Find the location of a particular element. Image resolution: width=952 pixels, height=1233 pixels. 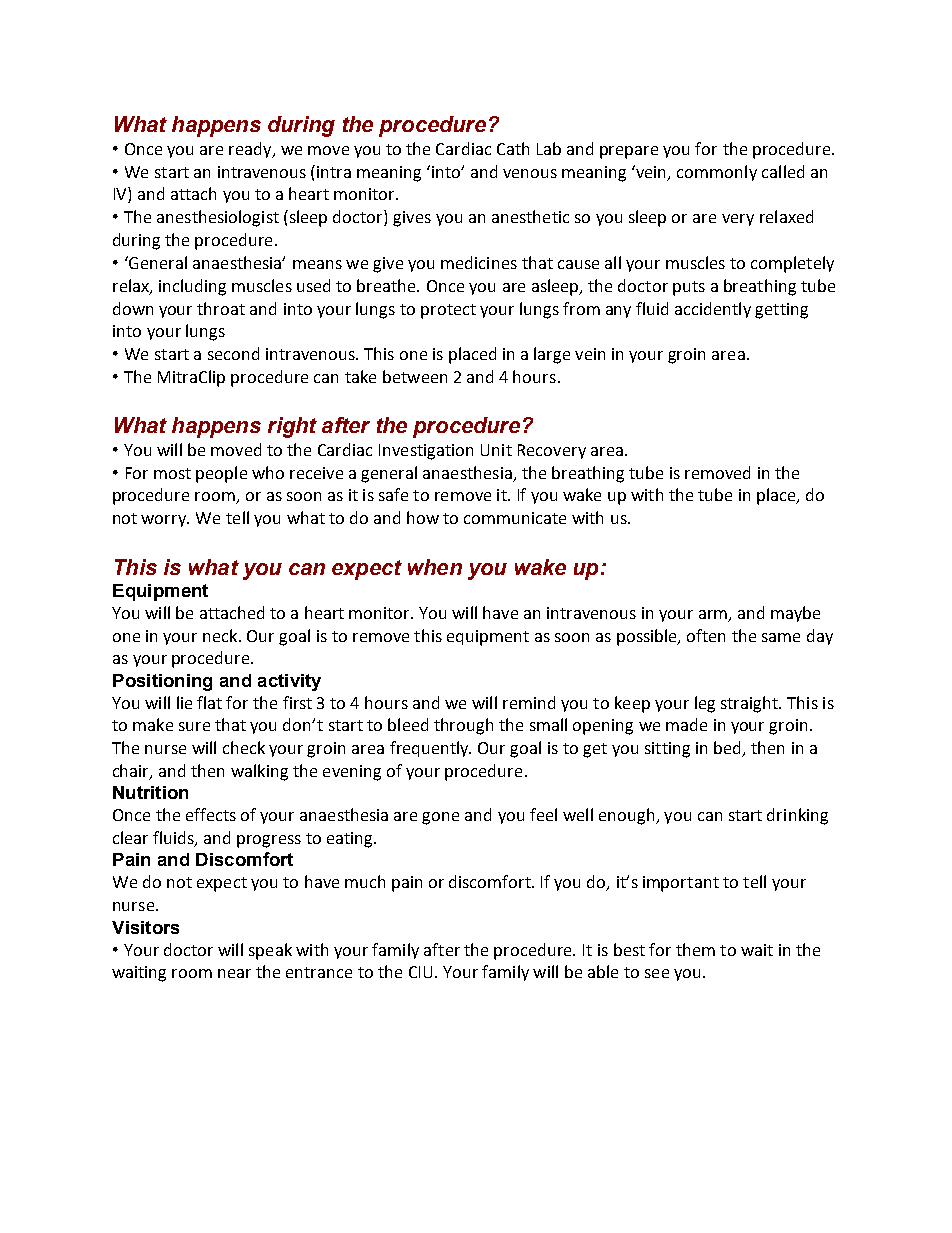

accidently is located at coordinates (713, 310).
